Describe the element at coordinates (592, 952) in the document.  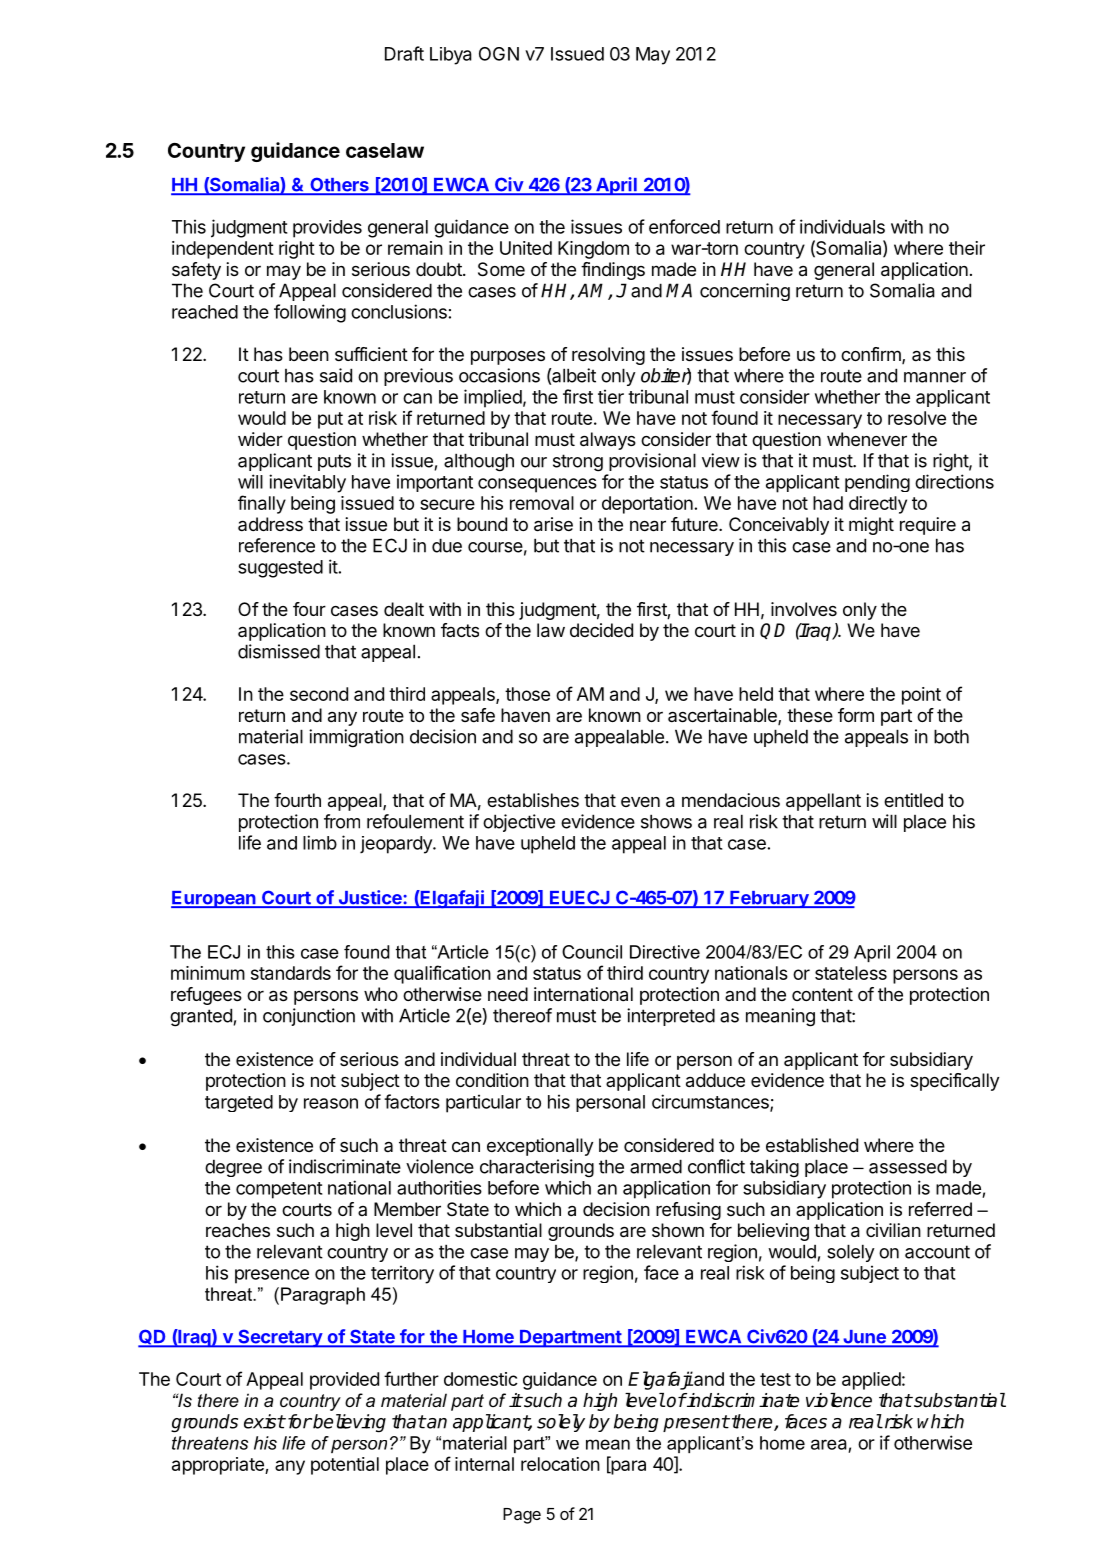
I see `Council` at that location.
